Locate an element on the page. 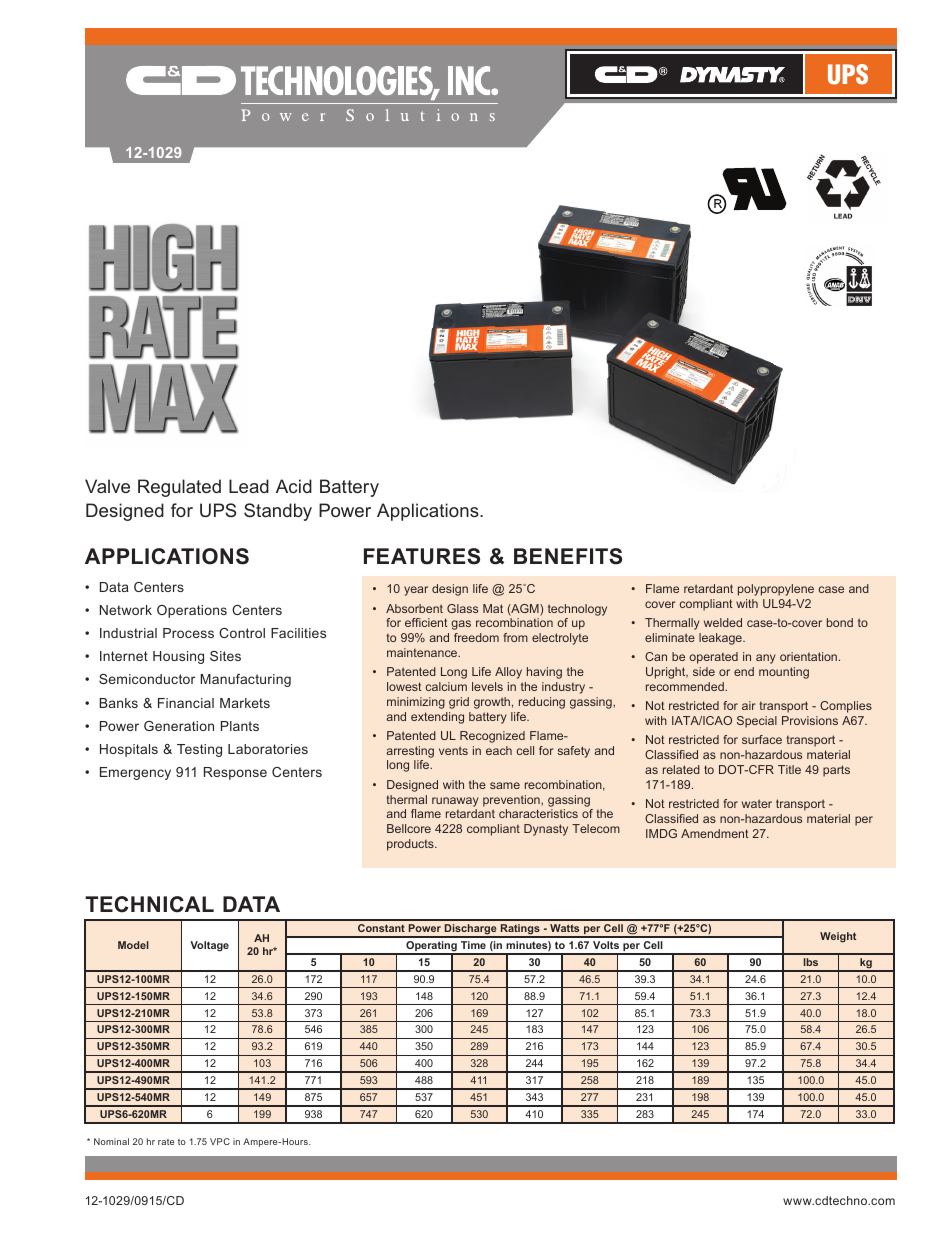 The height and width of the document is (1233, 952). Nominal is located at coordinates (111, 1141).
